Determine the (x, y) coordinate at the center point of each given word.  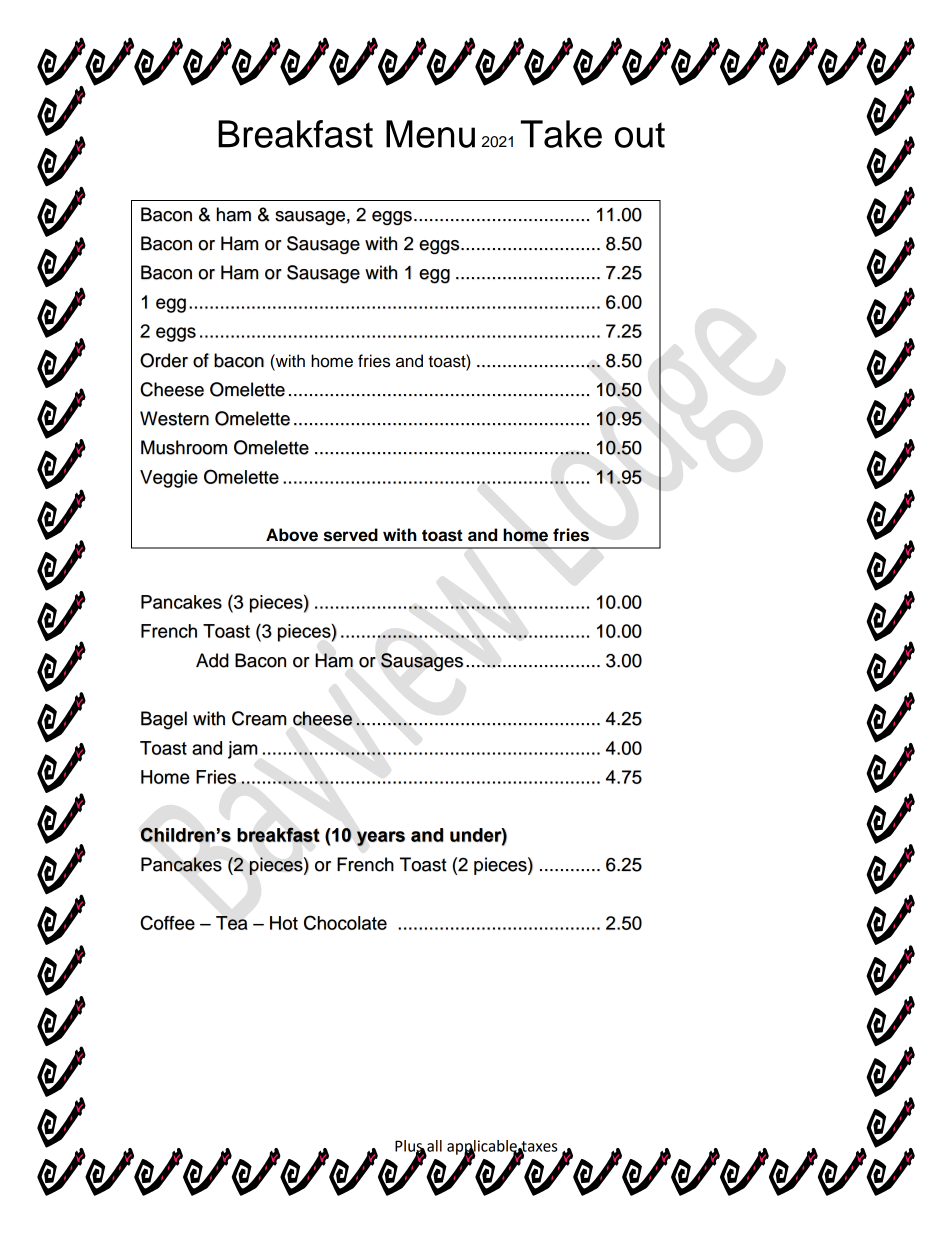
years (381, 838)
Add (212, 660)
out (640, 135)
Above (292, 535)
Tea (232, 923)
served (351, 535)
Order (164, 360)
